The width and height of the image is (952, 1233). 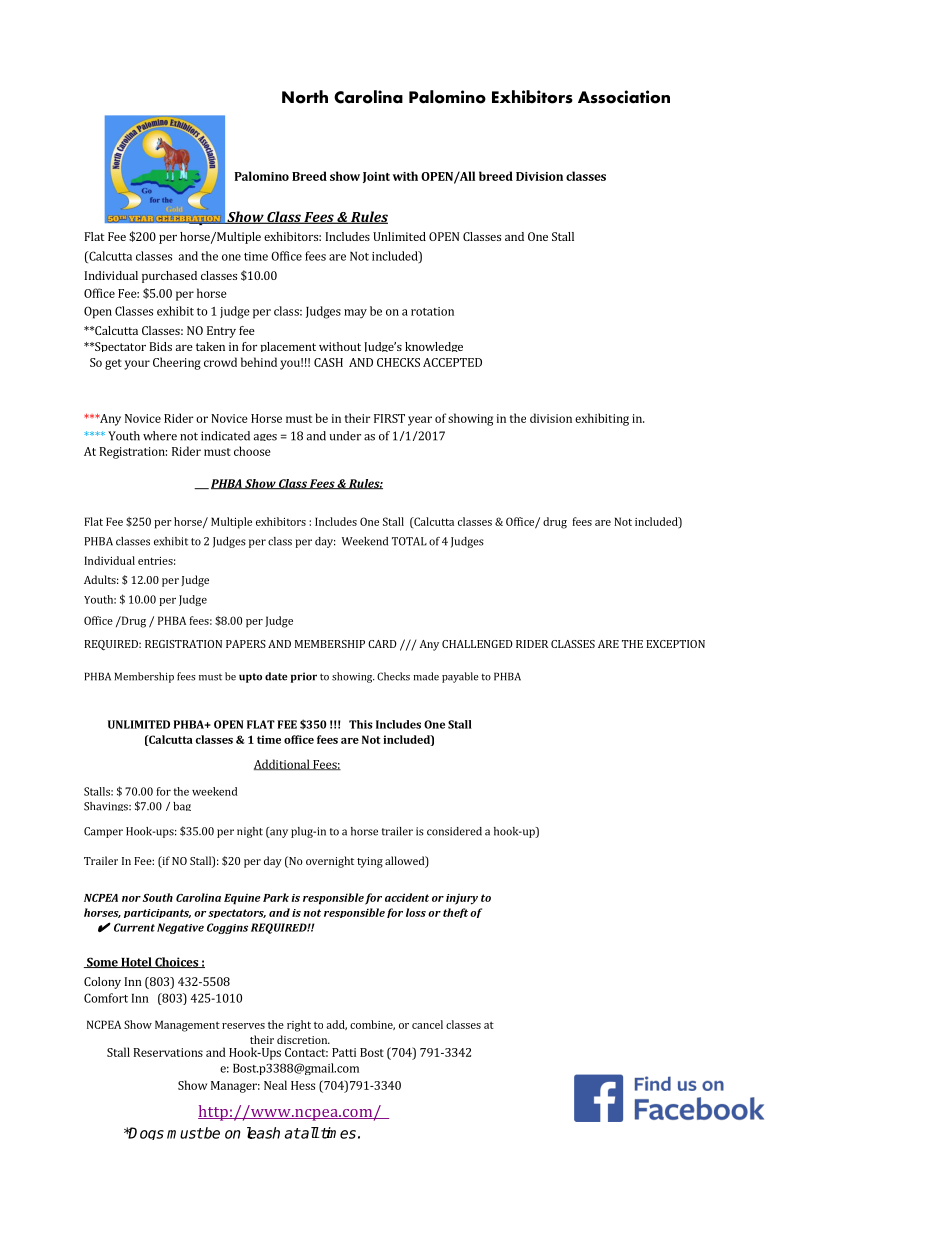 What do you see at coordinates (624, 97) in the image?
I see `Association` at bounding box center [624, 97].
